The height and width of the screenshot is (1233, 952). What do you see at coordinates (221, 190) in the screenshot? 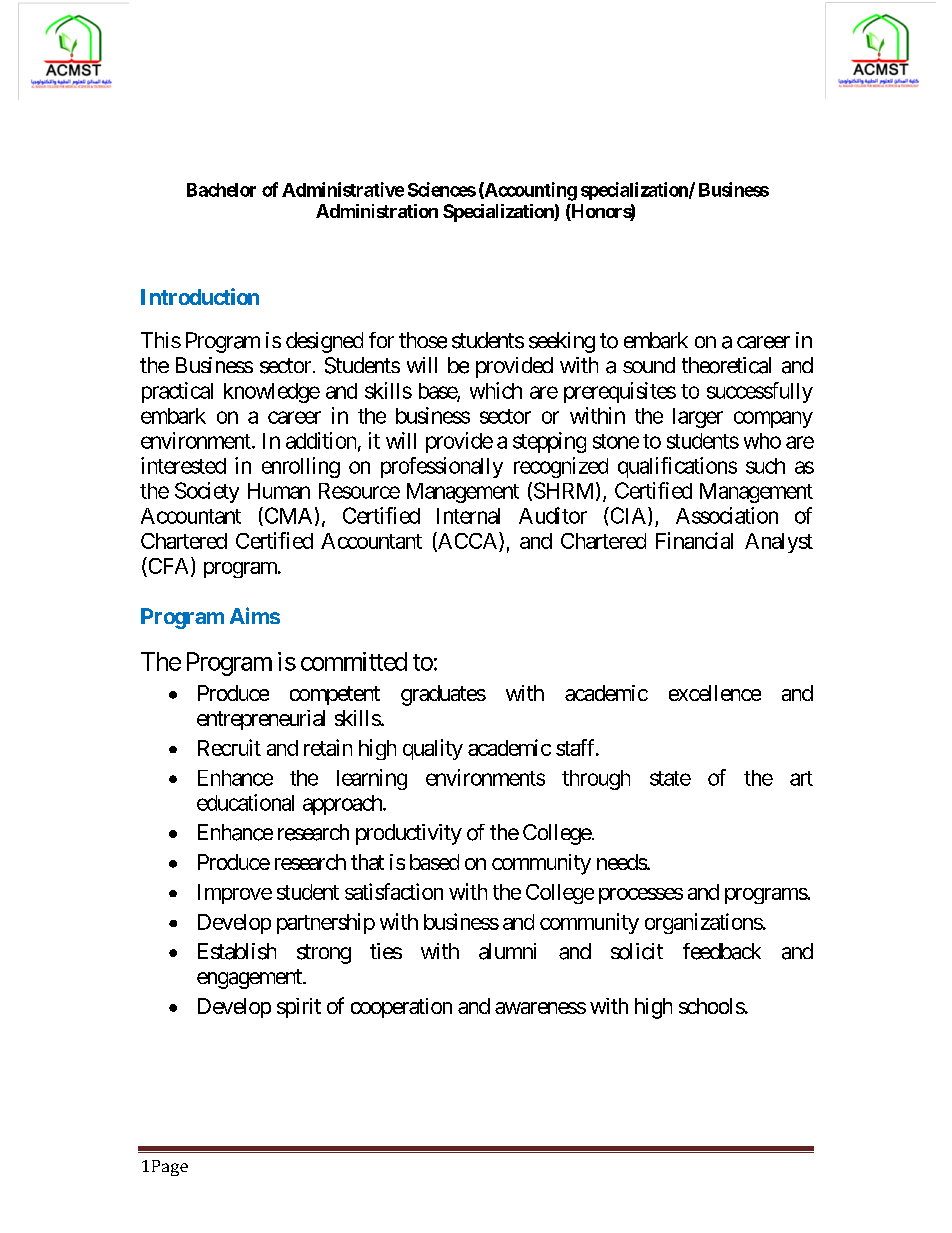
I see `Bachelor` at bounding box center [221, 190].
